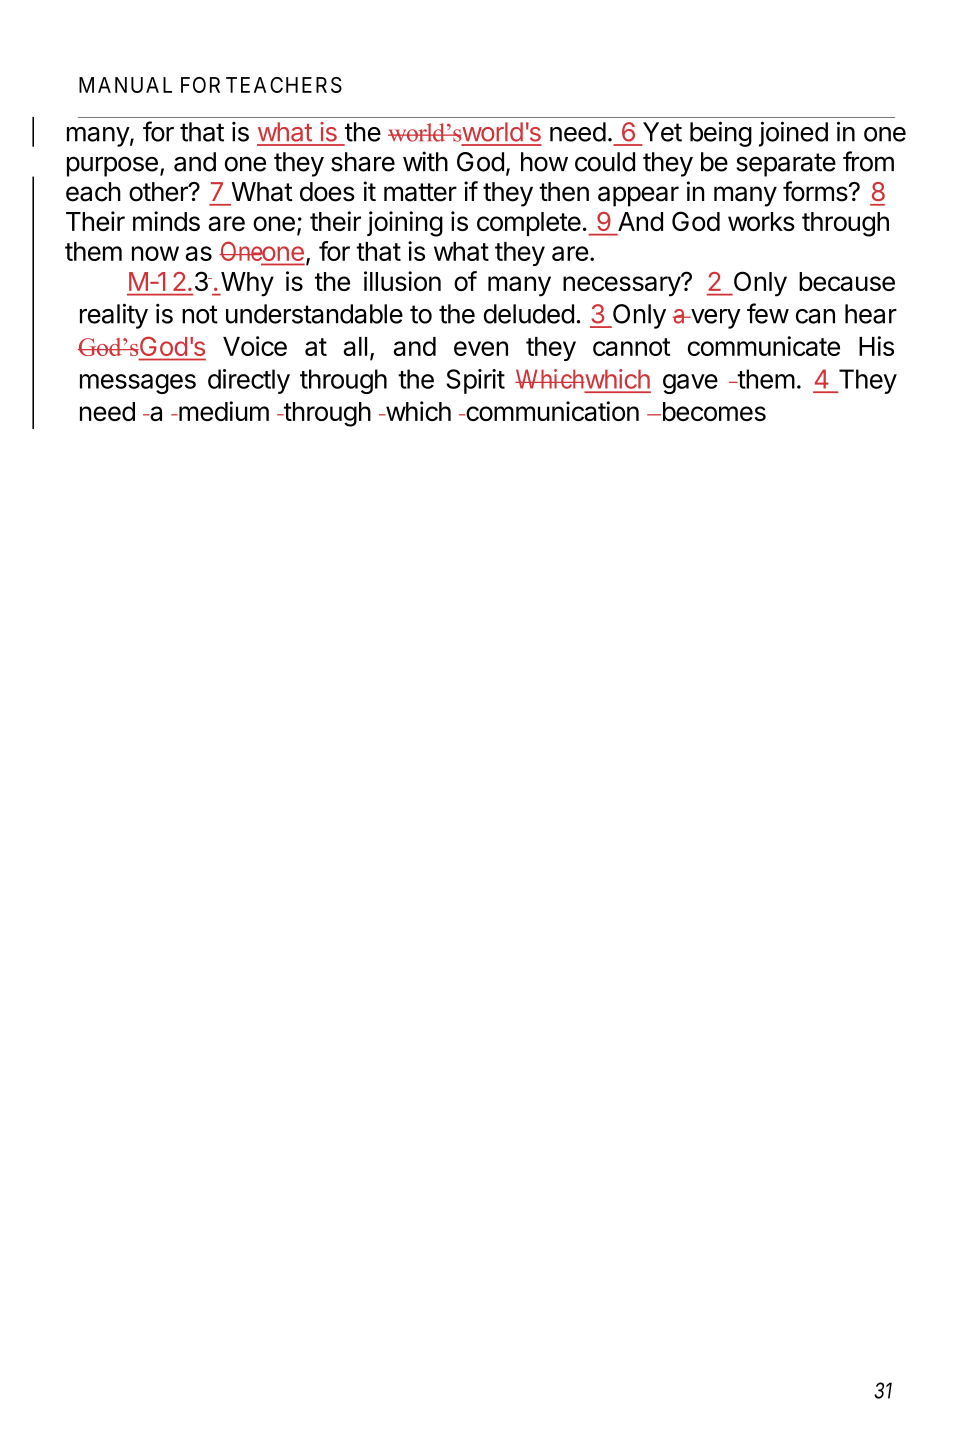  I want to click on joined, so click(793, 134).
